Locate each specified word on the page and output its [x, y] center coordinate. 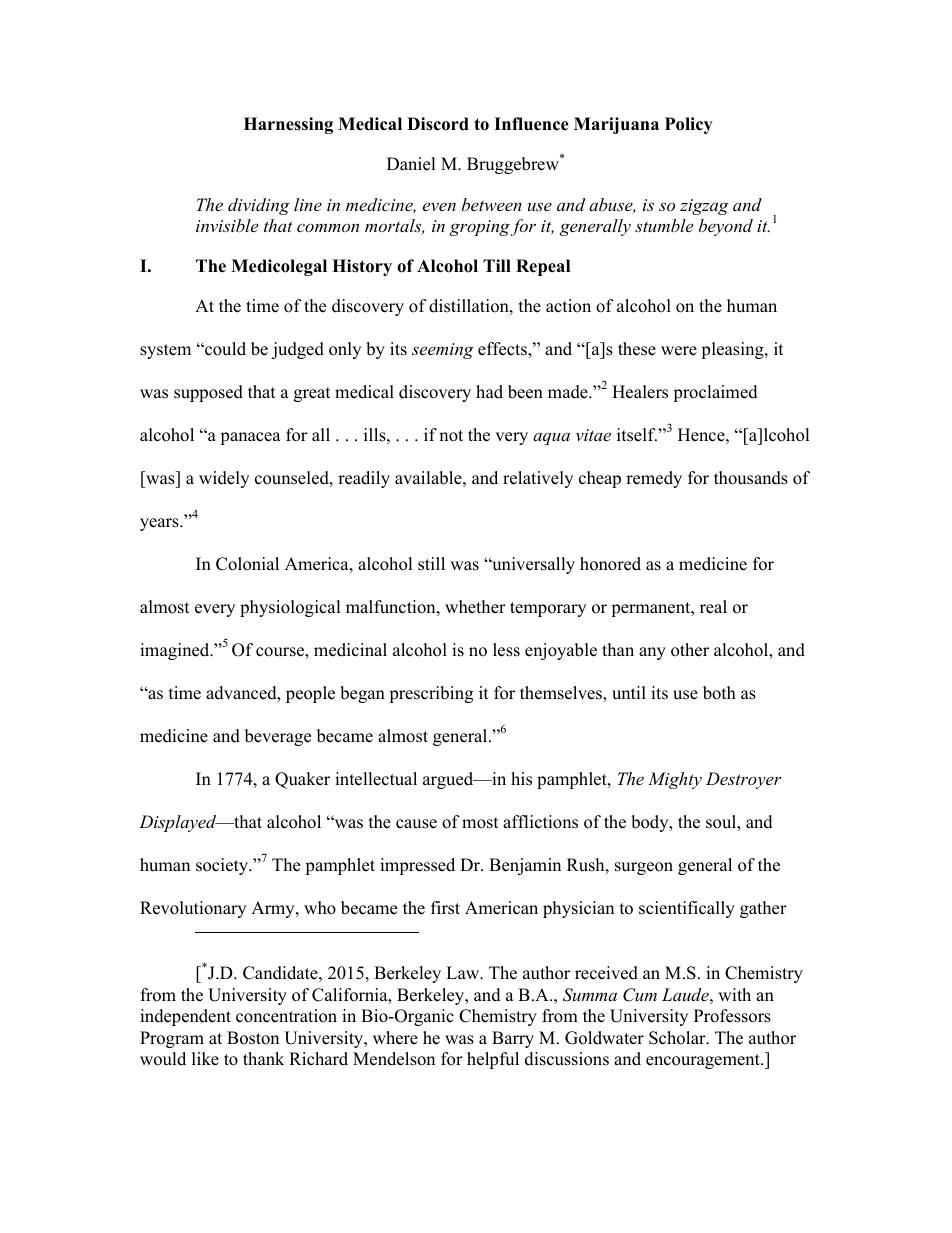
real [713, 607]
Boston [253, 1038]
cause [416, 824]
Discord [438, 124]
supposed [208, 393]
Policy [689, 125]
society [223, 866]
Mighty [675, 780]
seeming [443, 351]
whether [475, 607]
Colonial [247, 564]
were [679, 351]
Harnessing [288, 125]
